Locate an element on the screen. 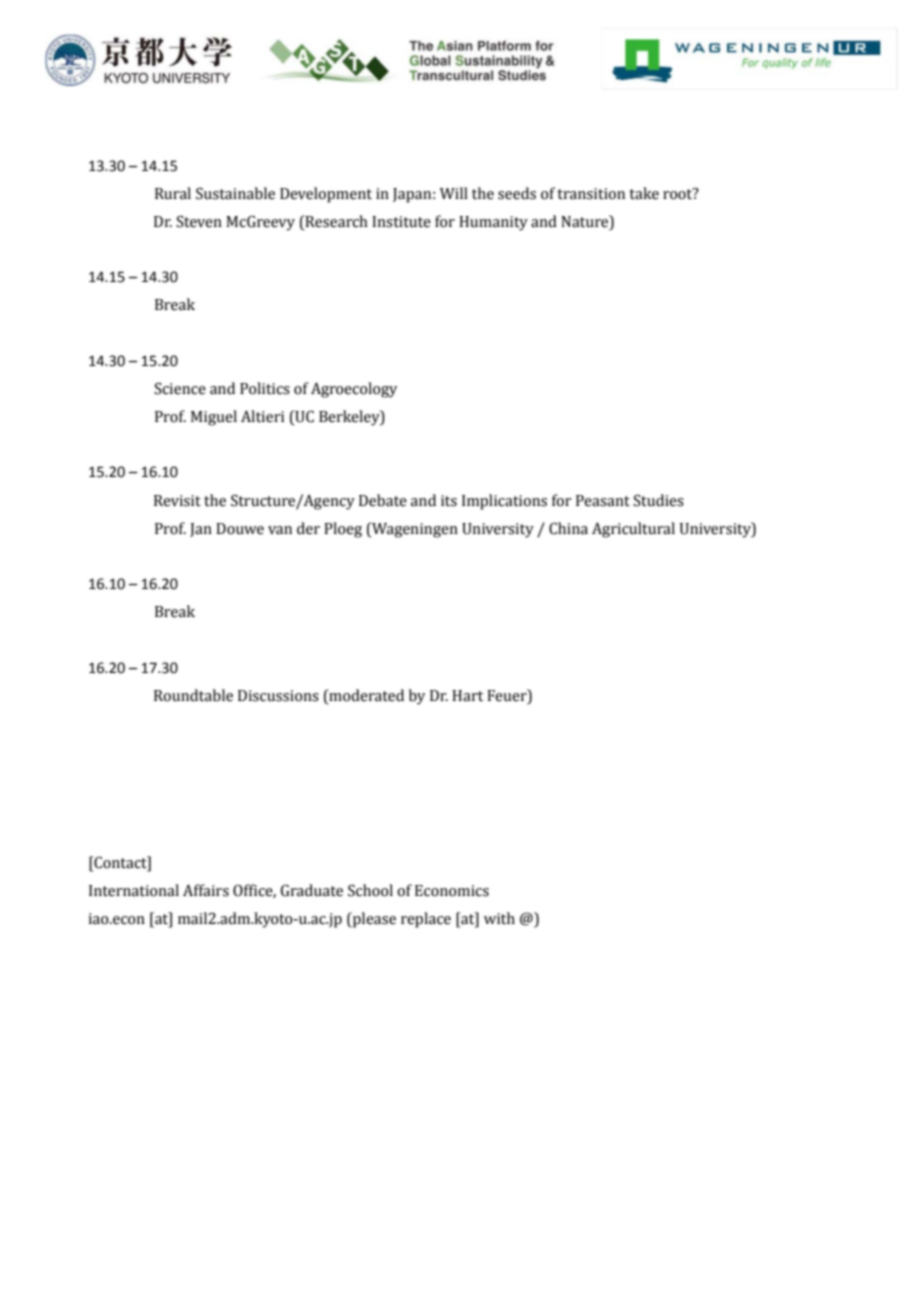  Steven is located at coordinates (199, 221).
